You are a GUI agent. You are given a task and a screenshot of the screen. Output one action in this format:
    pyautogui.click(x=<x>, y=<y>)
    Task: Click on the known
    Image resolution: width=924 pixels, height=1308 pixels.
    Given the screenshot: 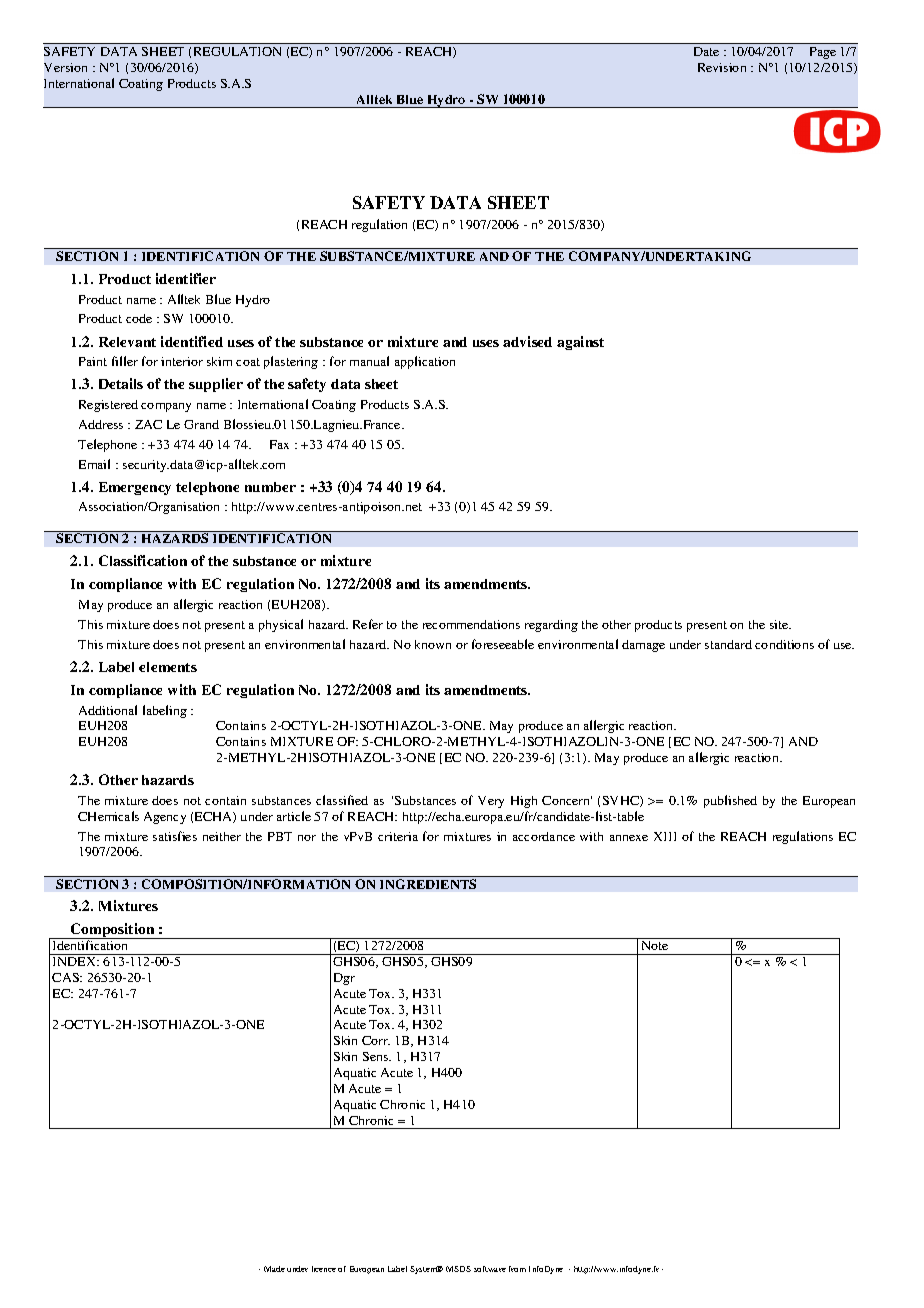 What is the action you would take?
    pyautogui.click(x=433, y=644)
